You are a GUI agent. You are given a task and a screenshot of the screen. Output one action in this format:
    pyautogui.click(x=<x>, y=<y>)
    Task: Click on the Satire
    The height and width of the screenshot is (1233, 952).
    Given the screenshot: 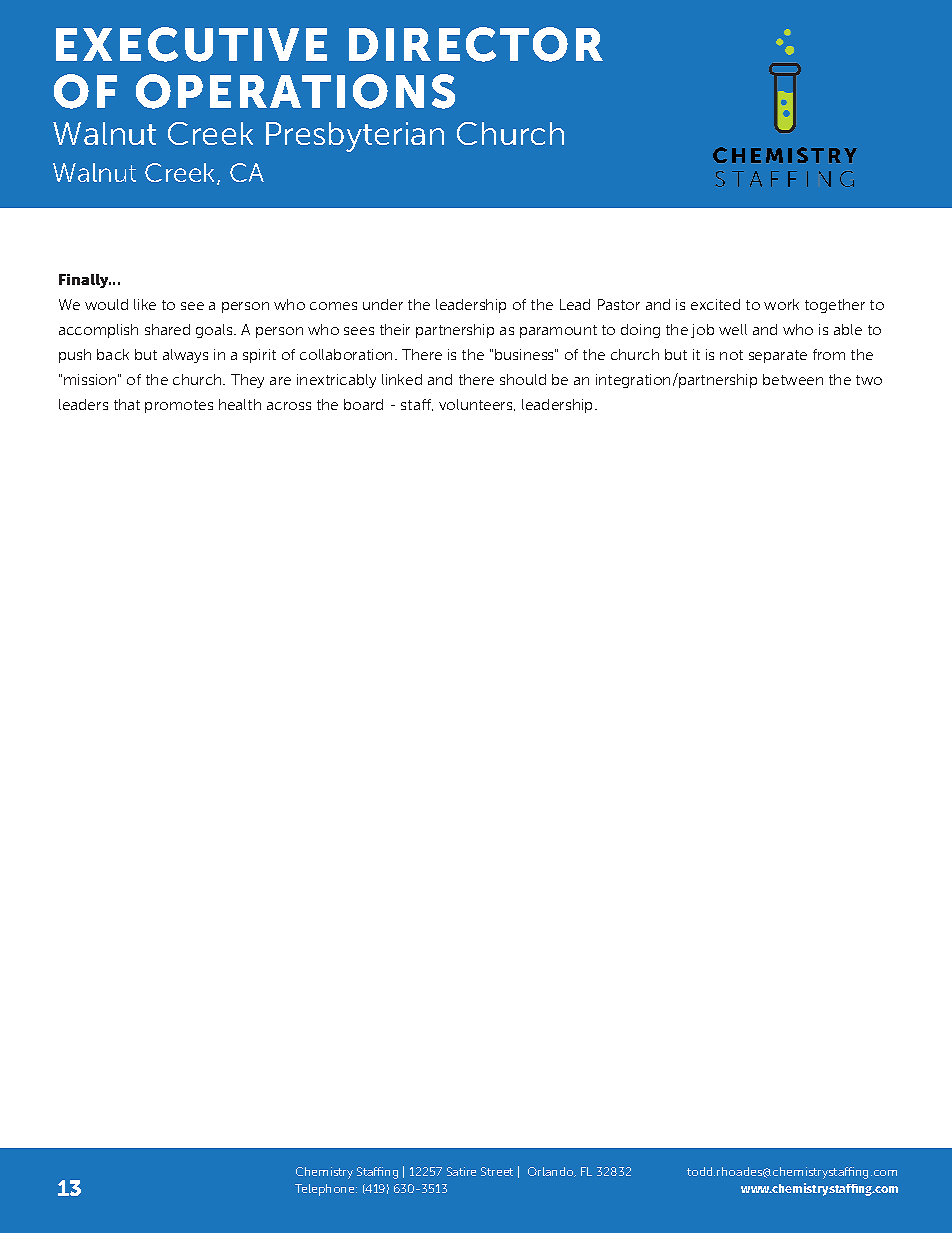 What is the action you would take?
    pyautogui.click(x=461, y=1171)
